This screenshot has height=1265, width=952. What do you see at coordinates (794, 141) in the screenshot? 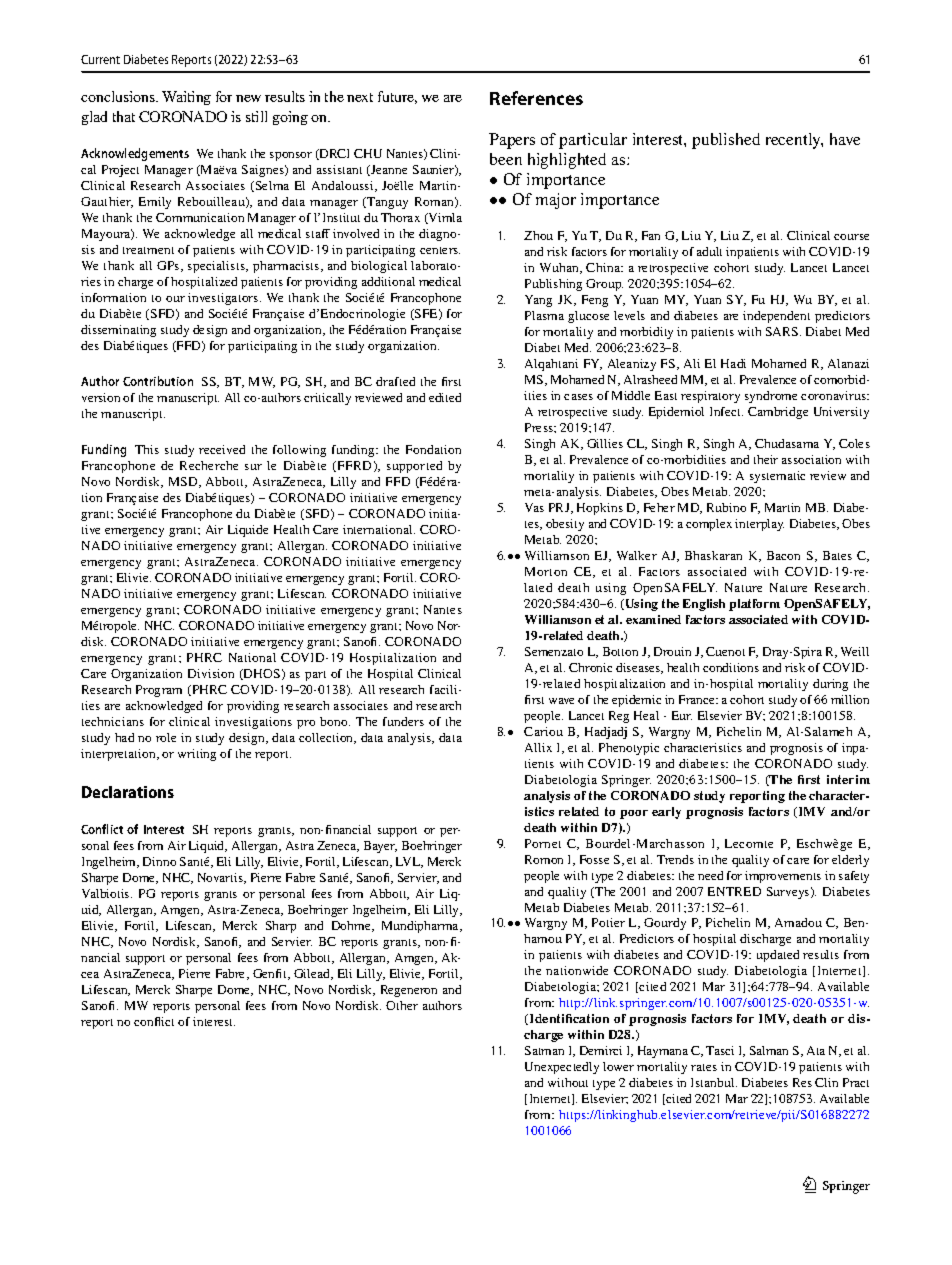
I see `recently` at bounding box center [794, 141].
